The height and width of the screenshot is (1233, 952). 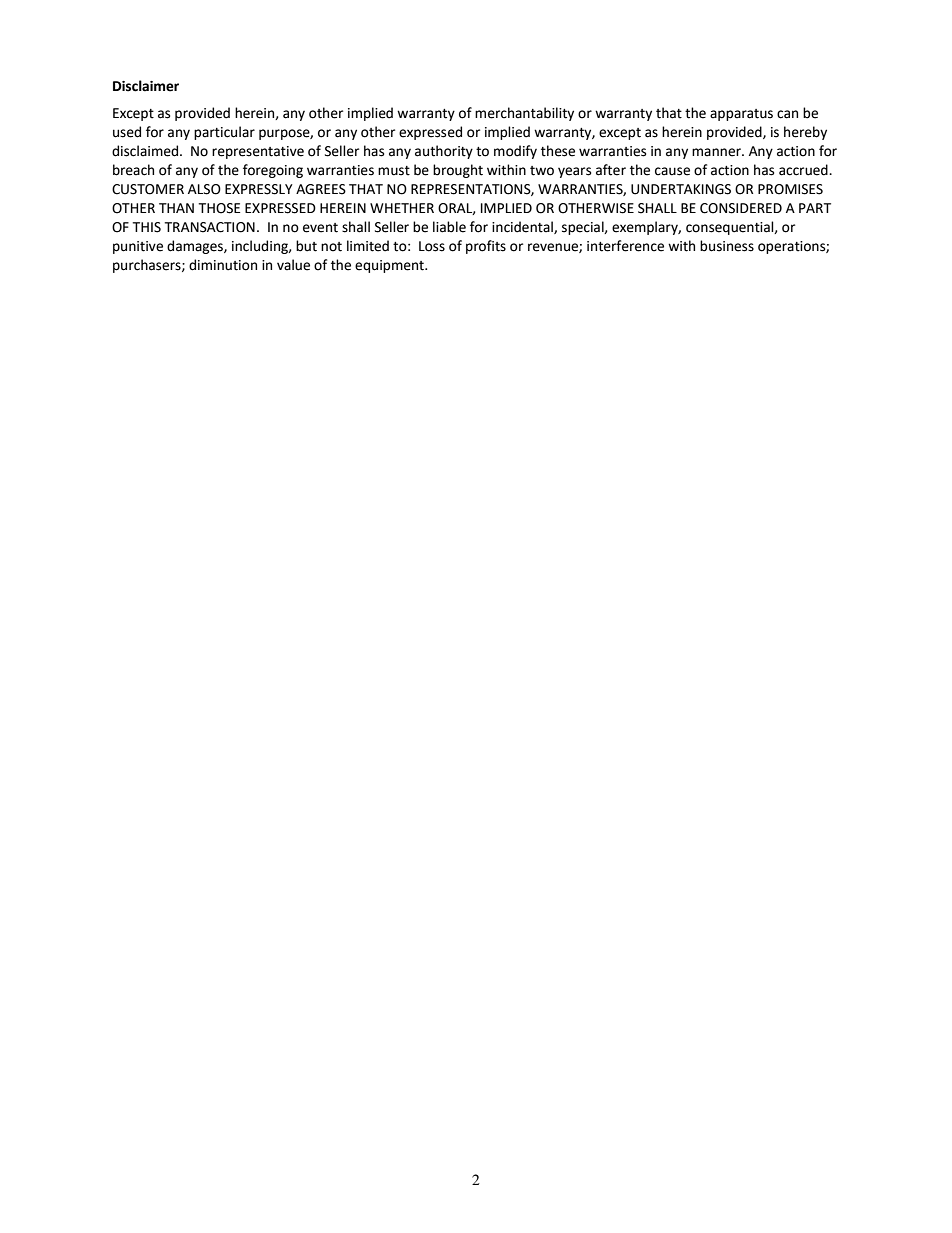 I want to click on Disclaimer, so click(x=146, y=86).
